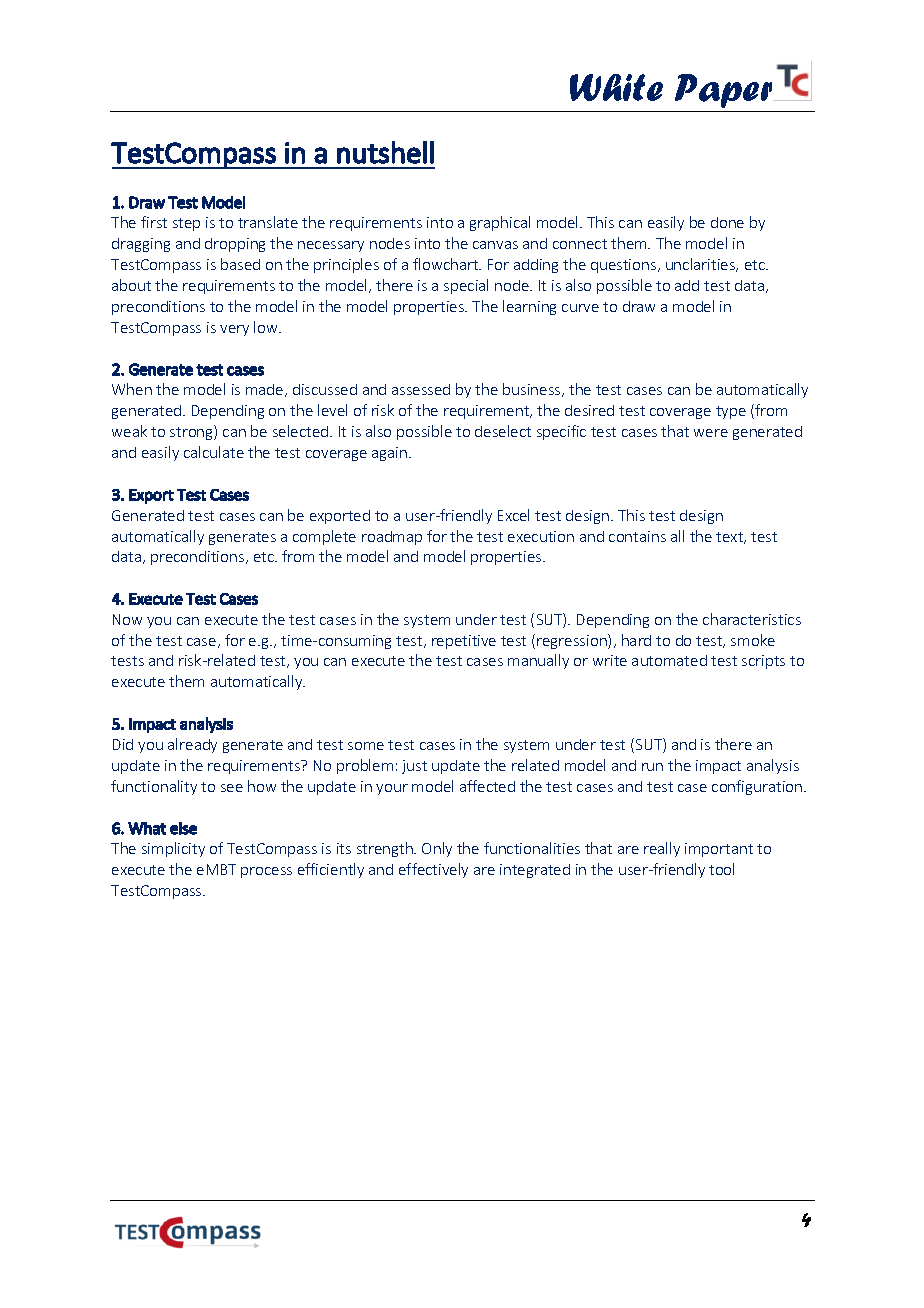  Describe the element at coordinates (437, 849) in the image. I see `Only` at that location.
